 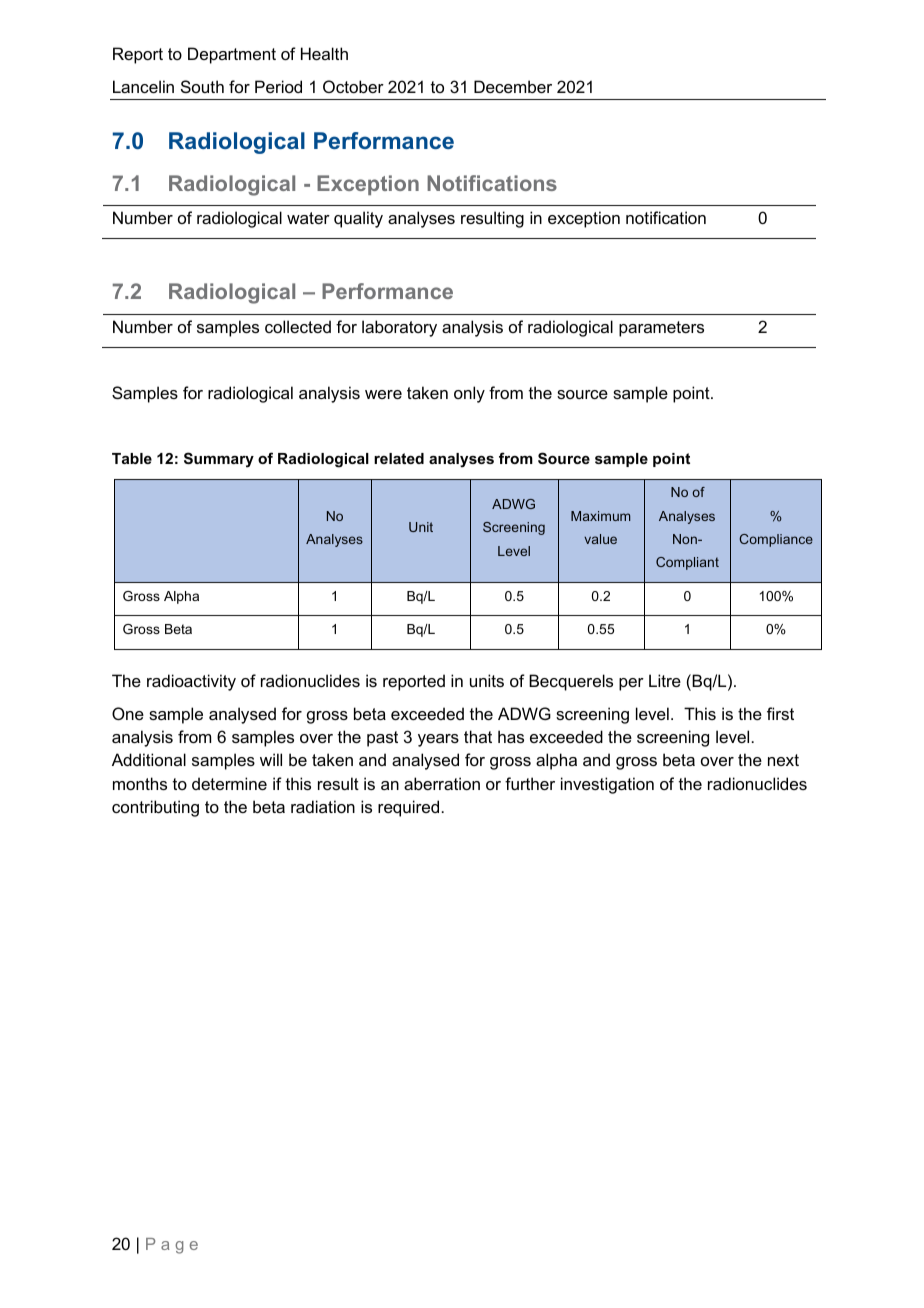 I want to click on Maximum, so click(x=601, y=516).
